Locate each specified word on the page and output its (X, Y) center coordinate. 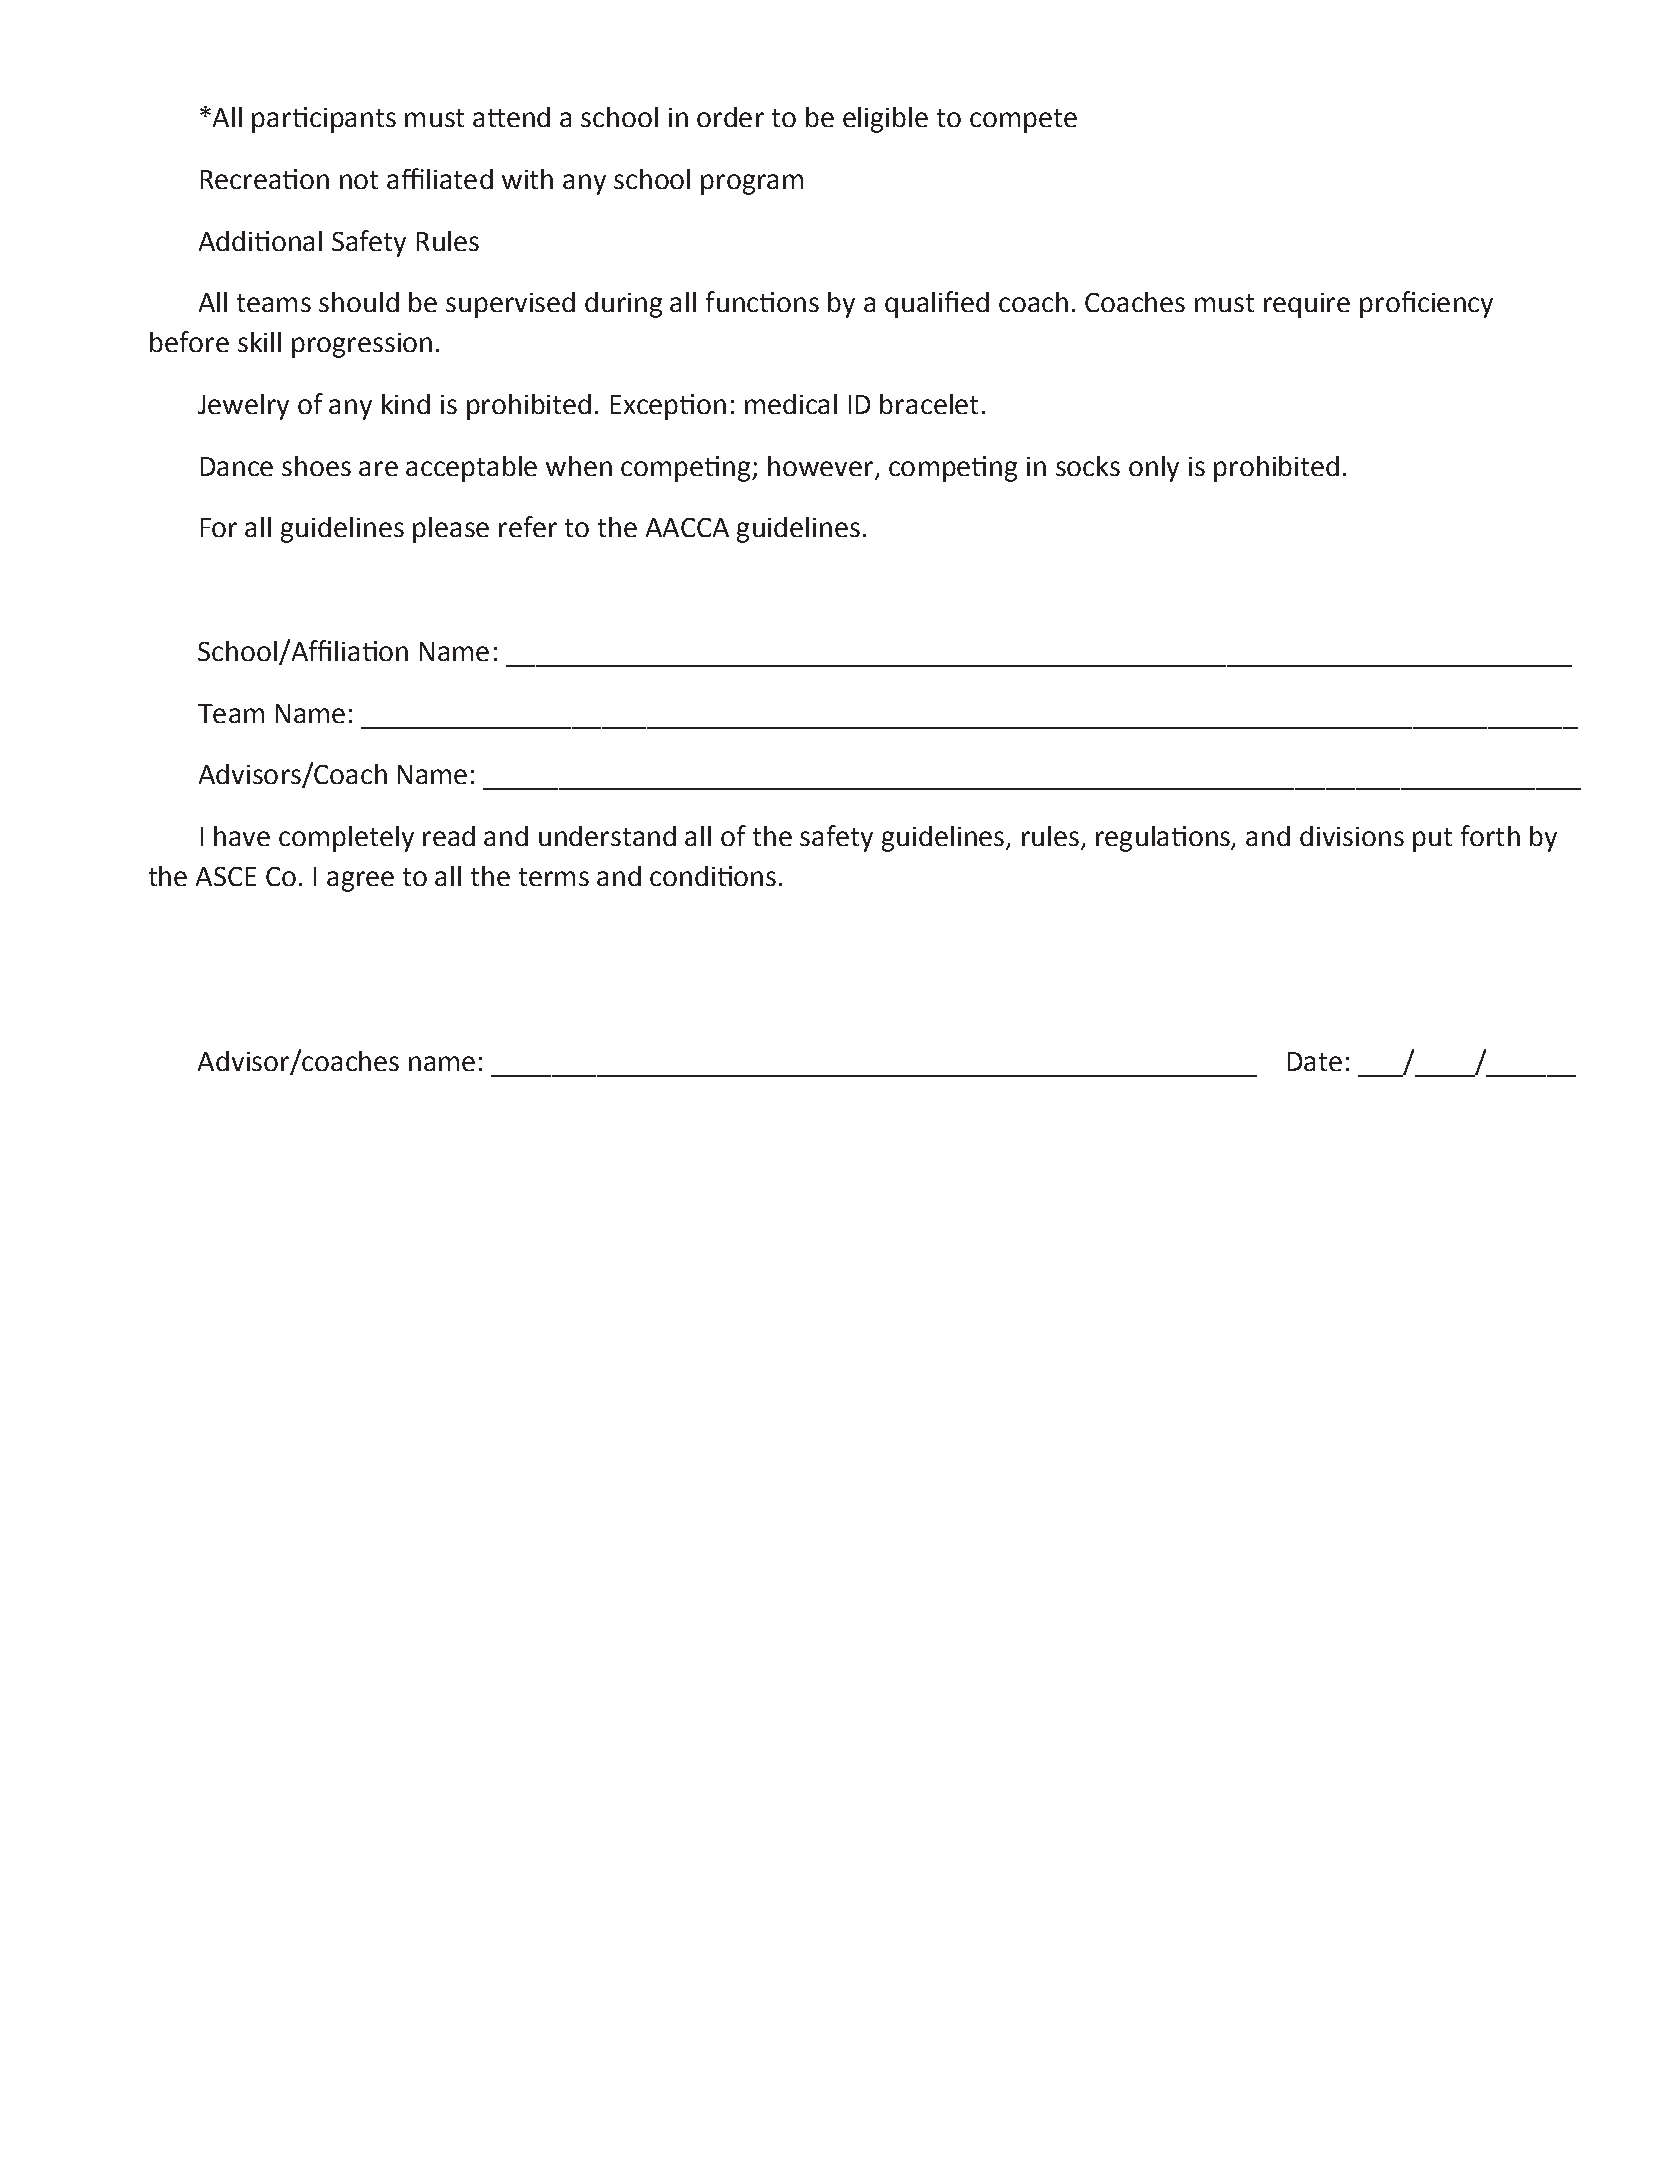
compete (1023, 121)
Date (1315, 1061)
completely (346, 839)
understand (607, 836)
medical (791, 404)
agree (360, 881)
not (359, 180)
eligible (885, 120)
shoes (316, 466)
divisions (1352, 836)
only (1154, 469)
